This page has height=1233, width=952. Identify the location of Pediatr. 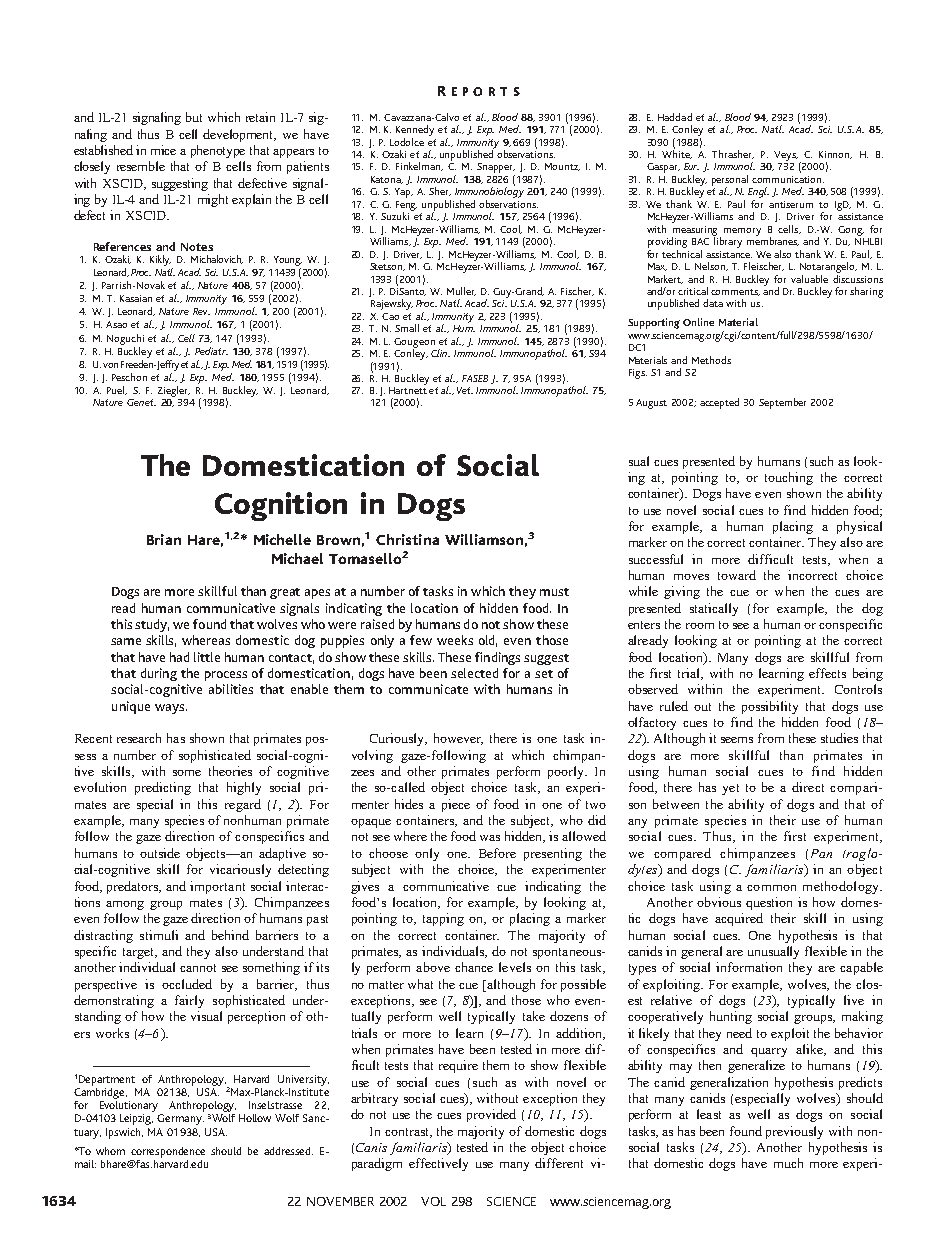
(211, 351).
